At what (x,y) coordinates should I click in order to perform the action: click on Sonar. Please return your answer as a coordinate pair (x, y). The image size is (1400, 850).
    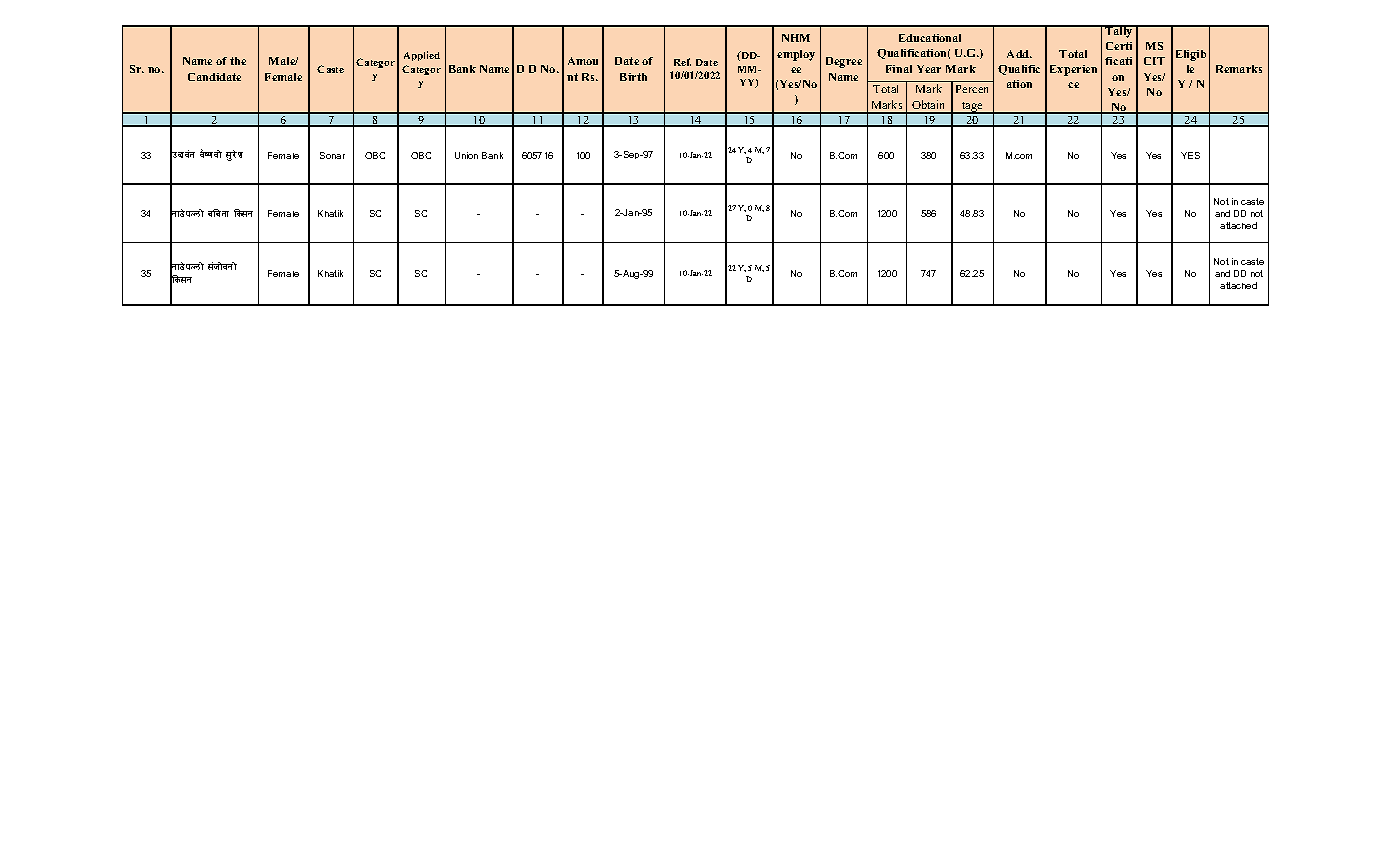
    Looking at the image, I should click on (332, 155).
